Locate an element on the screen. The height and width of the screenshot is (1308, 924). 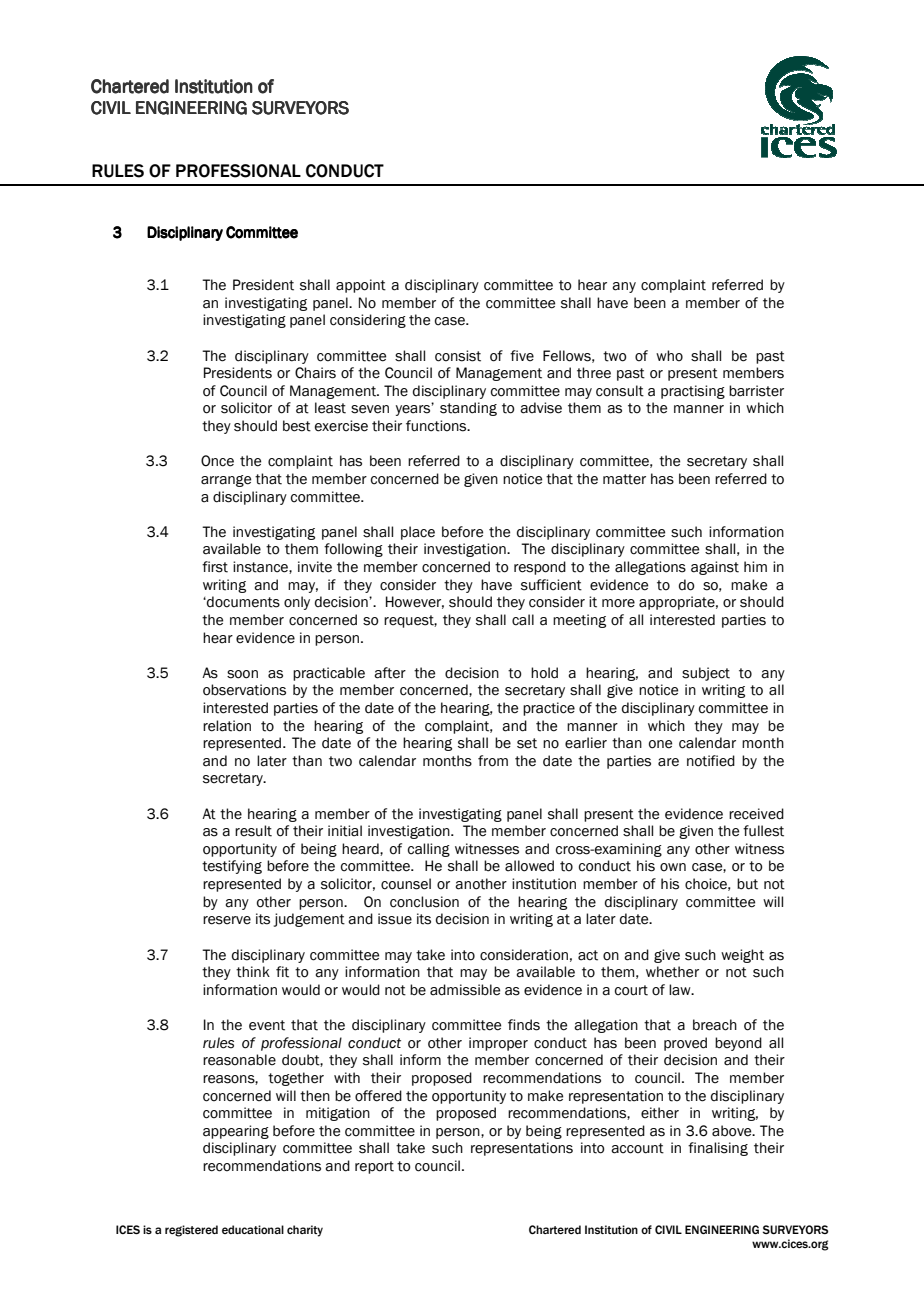
against is located at coordinates (715, 568).
